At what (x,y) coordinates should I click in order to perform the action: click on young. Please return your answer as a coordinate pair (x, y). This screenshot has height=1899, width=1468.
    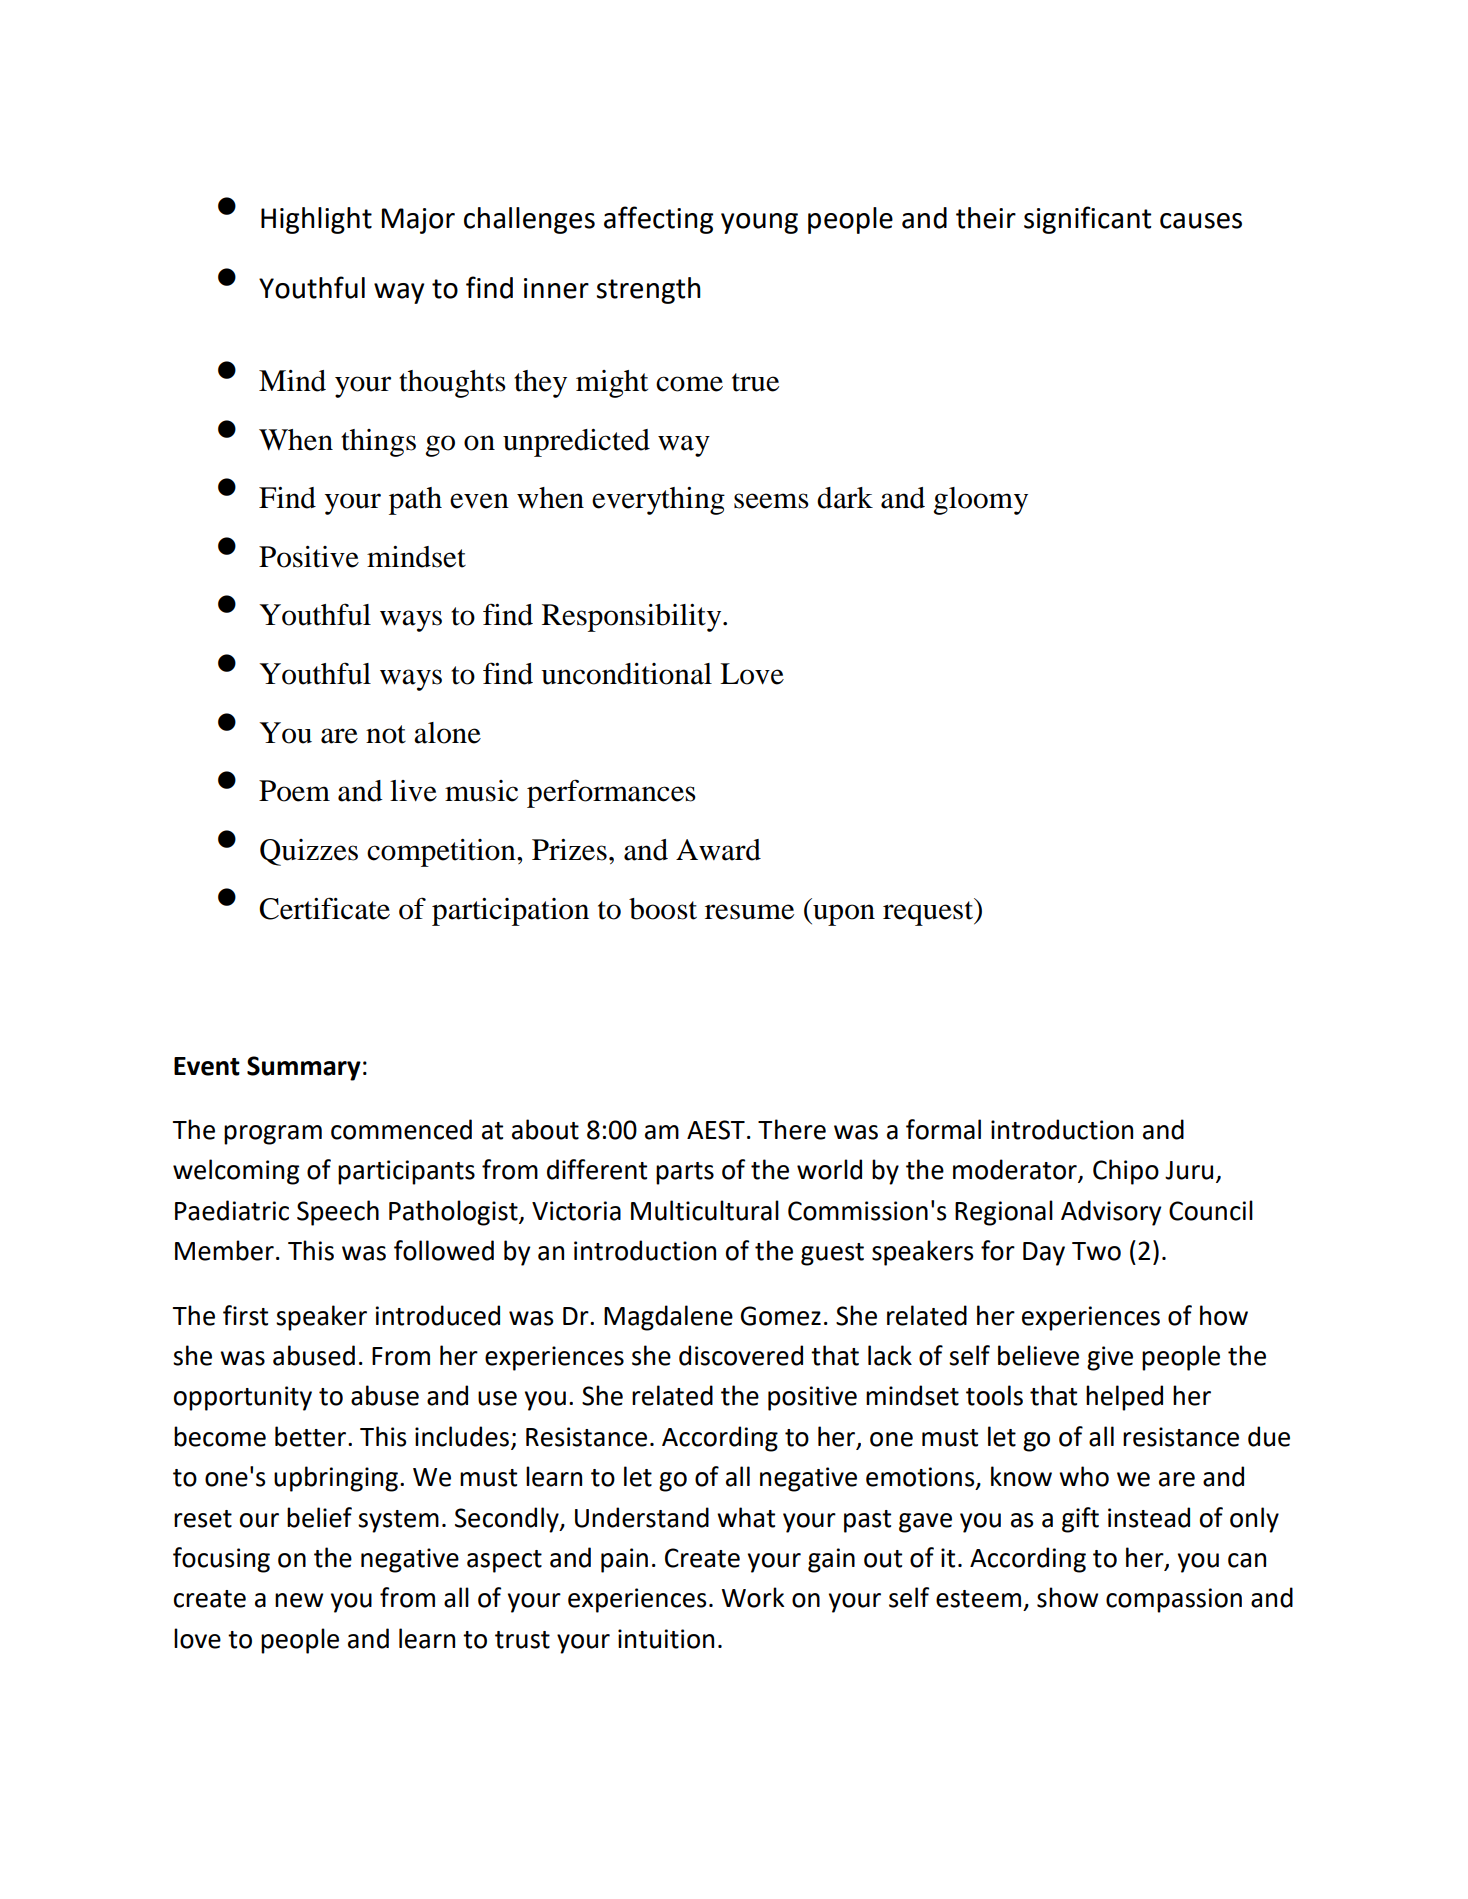
    Looking at the image, I should click on (759, 223).
